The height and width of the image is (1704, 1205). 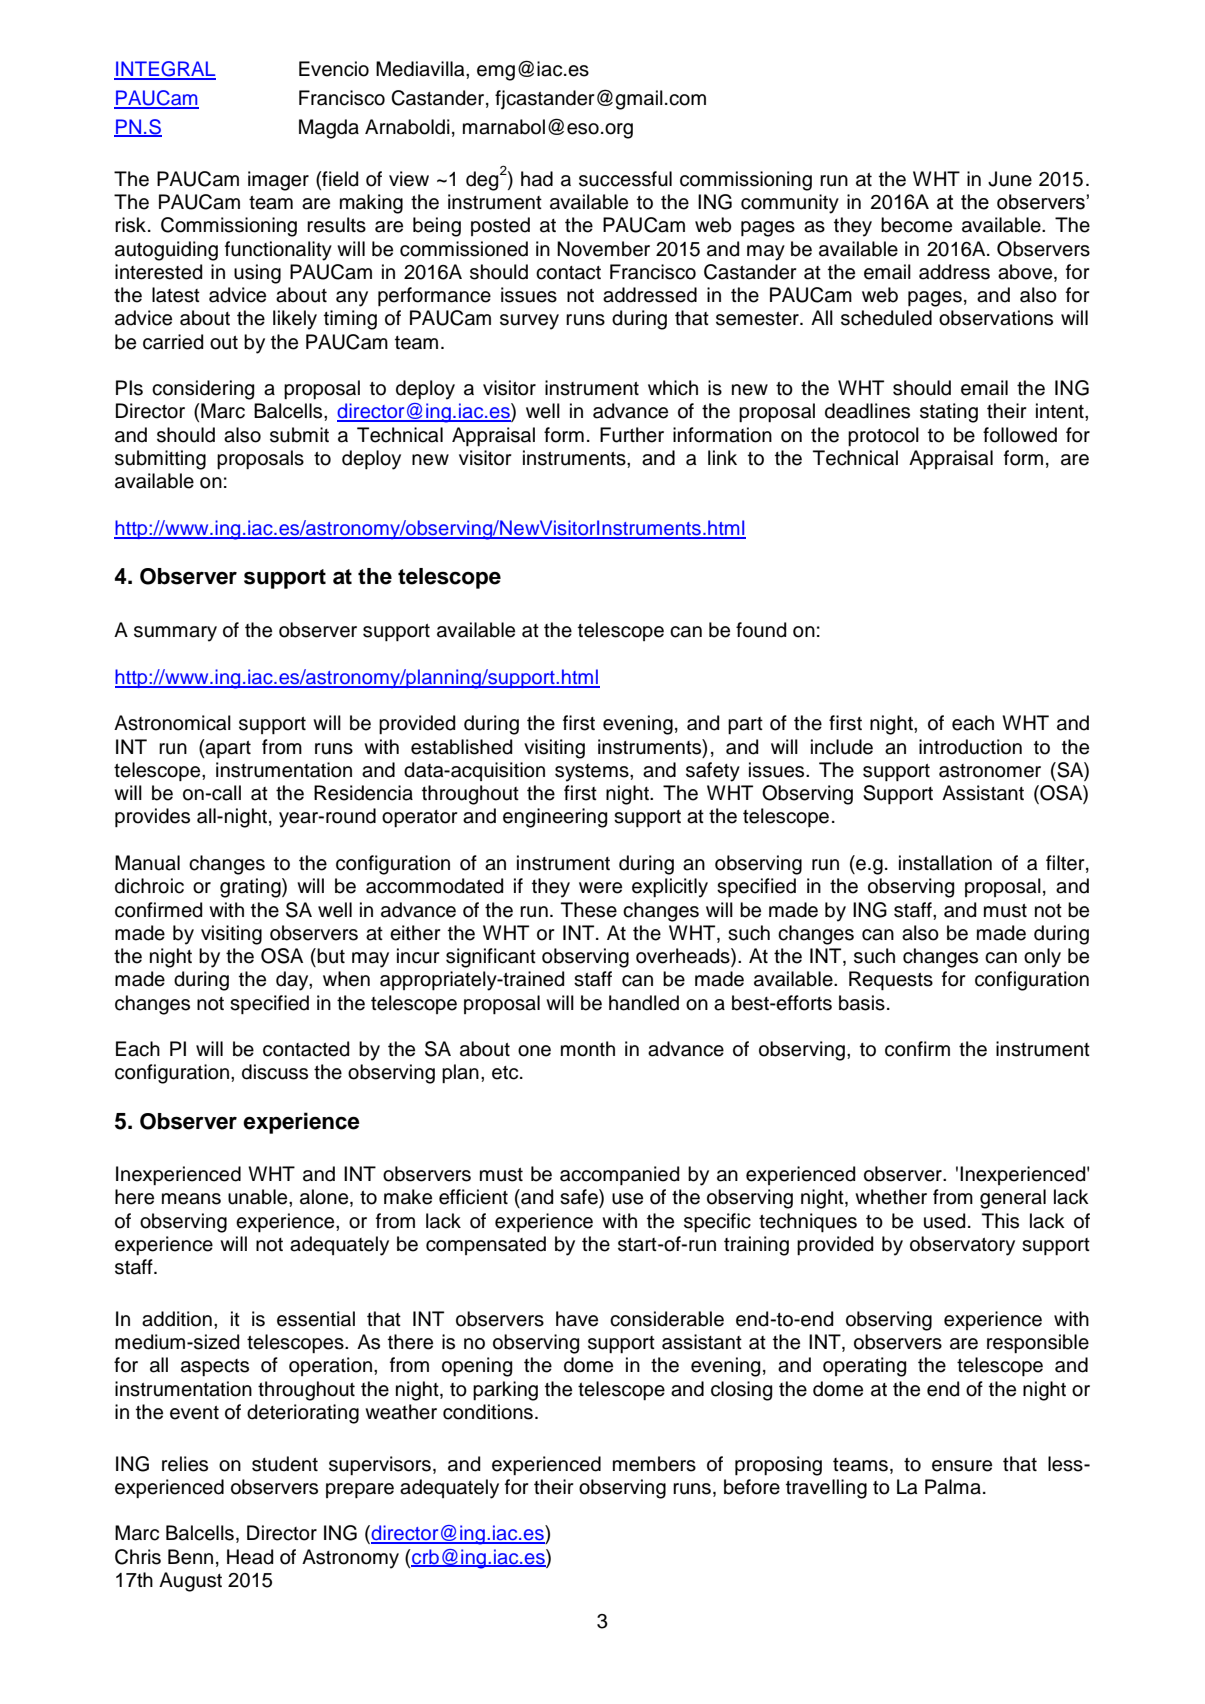 What do you see at coordinates (152, 817) in the image?
I see `provides` at bounding box center [152, 817].
